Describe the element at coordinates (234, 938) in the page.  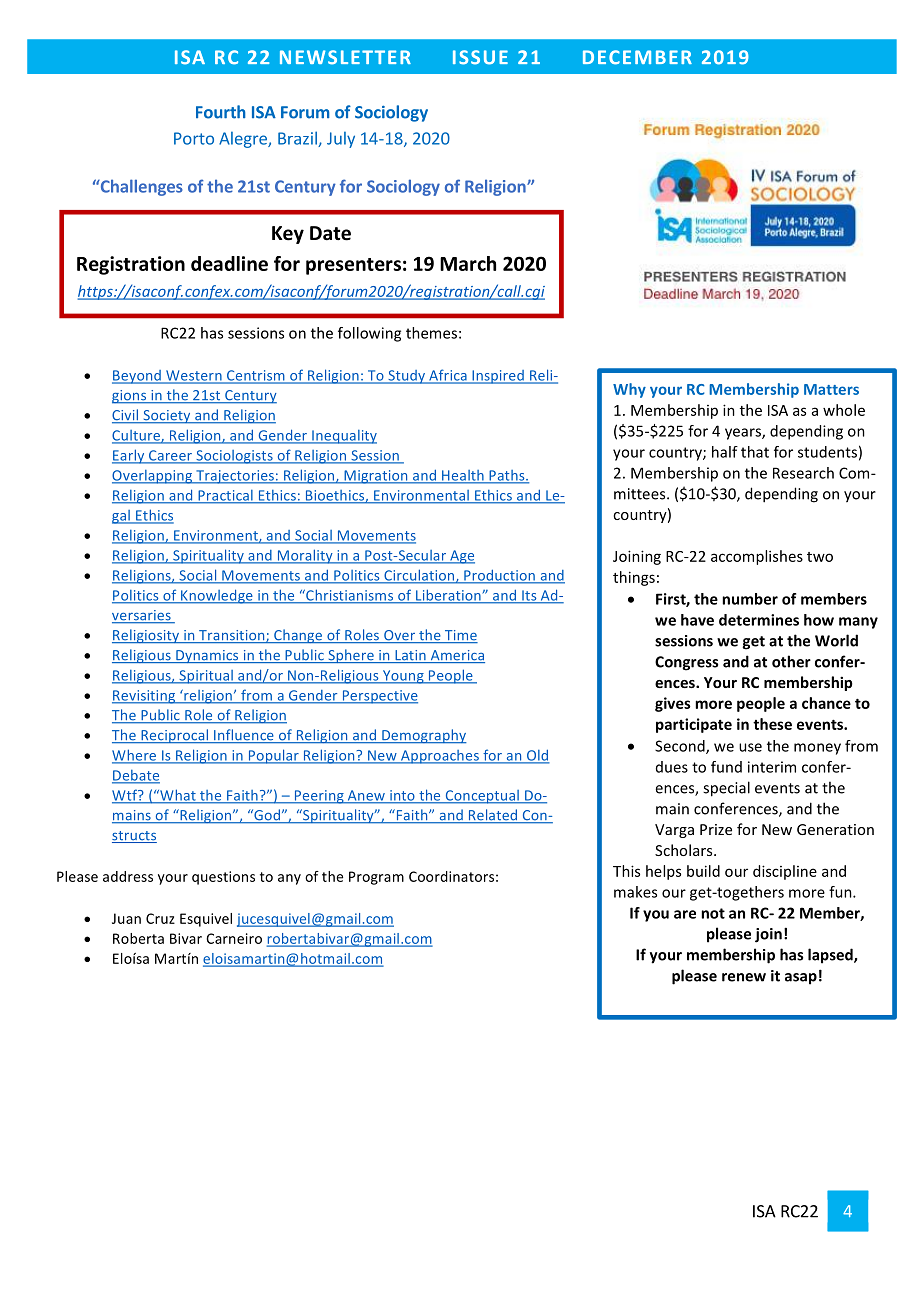
I see `Carneiro` at that location.
